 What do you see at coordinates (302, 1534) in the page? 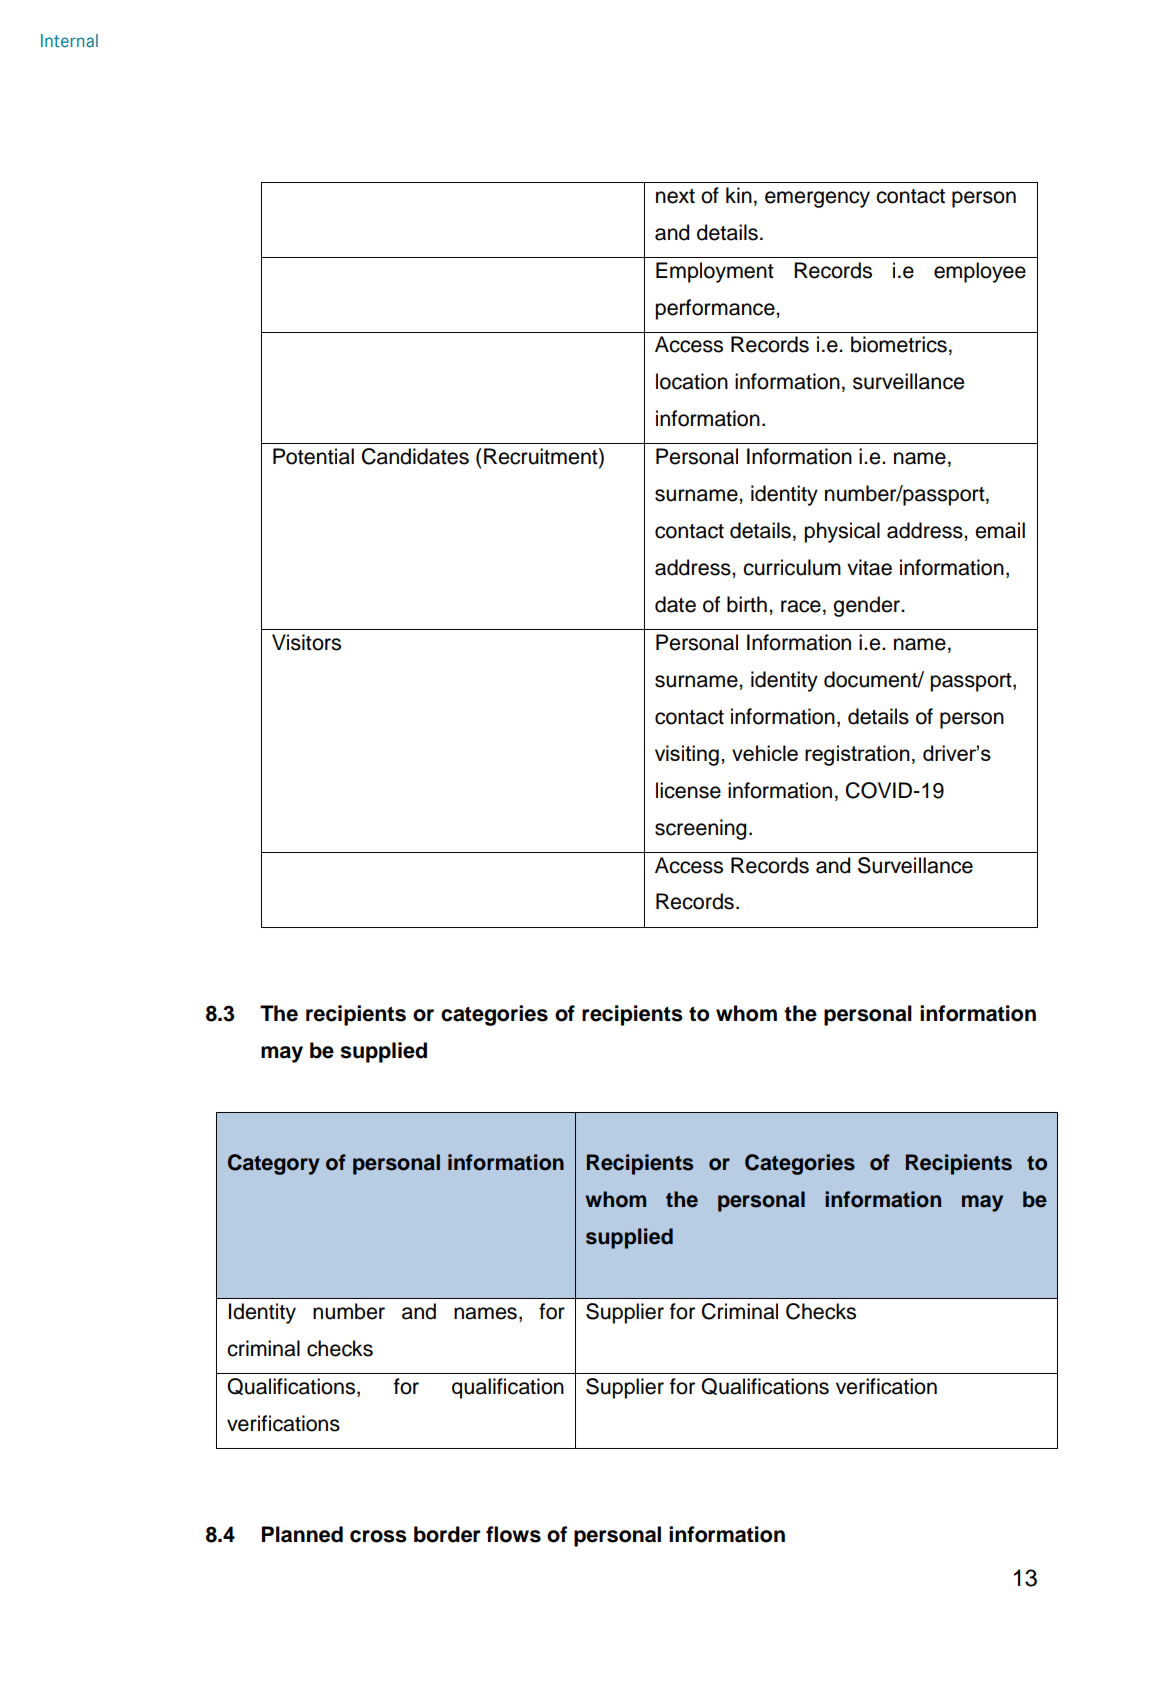
I see `Planned` at bounding box center [302, 1534].
